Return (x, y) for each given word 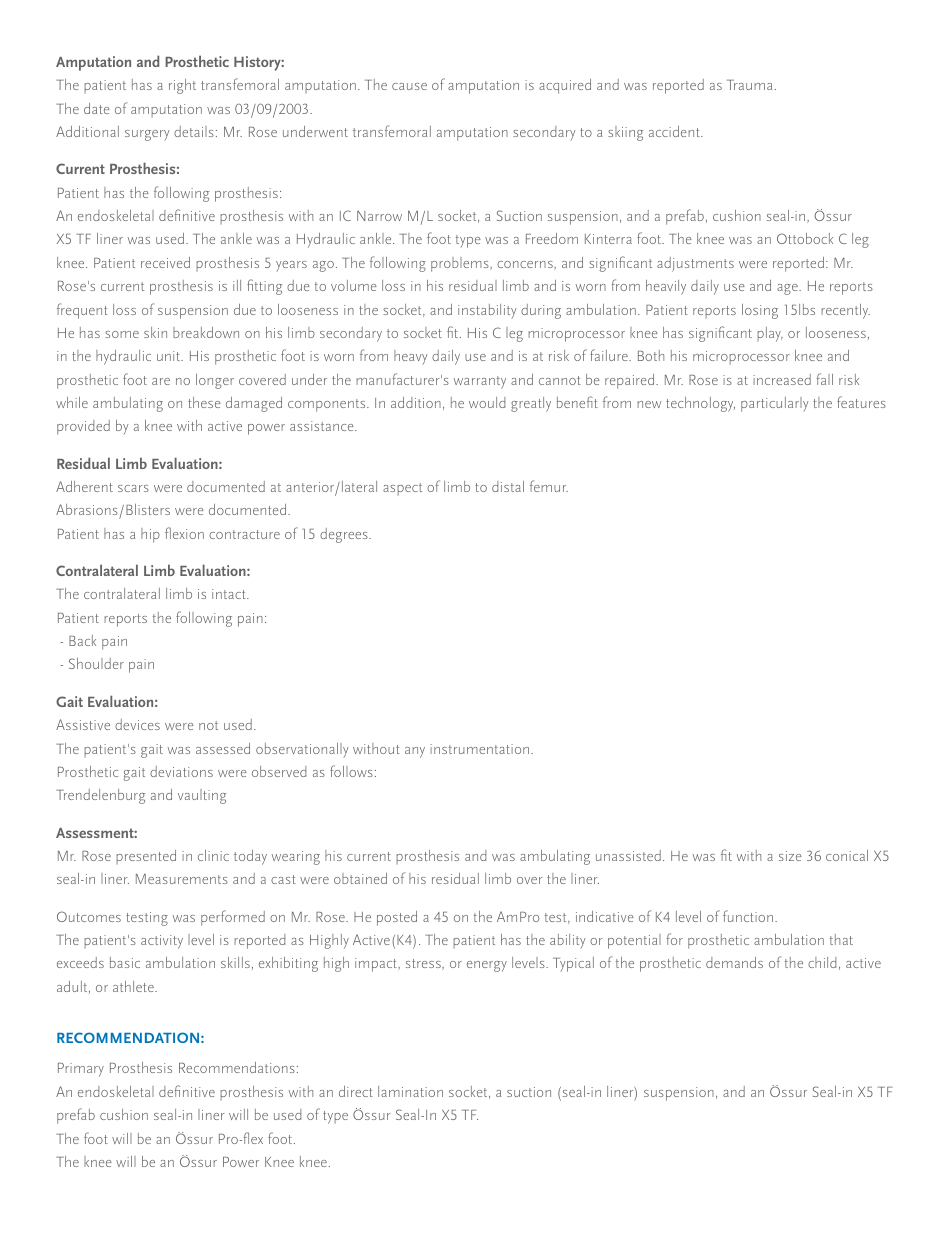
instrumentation (481, 749)
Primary (81, 1070)
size (790, 856)
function (748, 916)
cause (409, 86)
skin (155, 332)
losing (760, 311)
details (194, 131)
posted (397, 918)
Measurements (182, 879)
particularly (774, 404)
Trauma (749, 85)
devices (137, 724)
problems (461, 264)
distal (508, 486)
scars (133, 488)
